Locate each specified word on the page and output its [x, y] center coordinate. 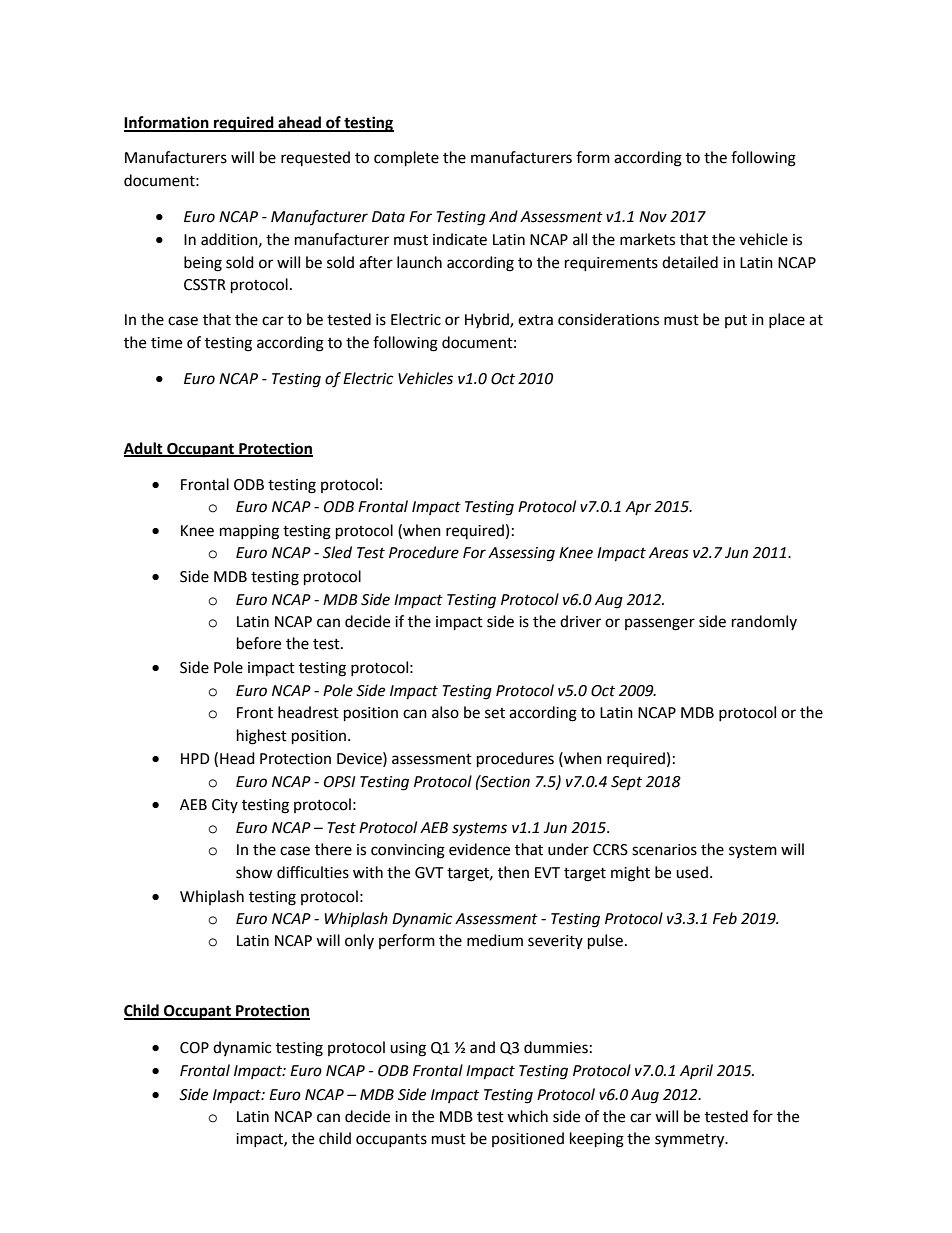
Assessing [521, 554]
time [166, 343]
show [254, 872]
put [736, 321]
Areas [669, 553]
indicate [460, 239]
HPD [195, 758]
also [445, 712]
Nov [653, 217]
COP [194, 1048]
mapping [249, 532]
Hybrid [488, 320]
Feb [725, 918]
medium [495, 940]
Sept [626, 783]
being [203, 264]
